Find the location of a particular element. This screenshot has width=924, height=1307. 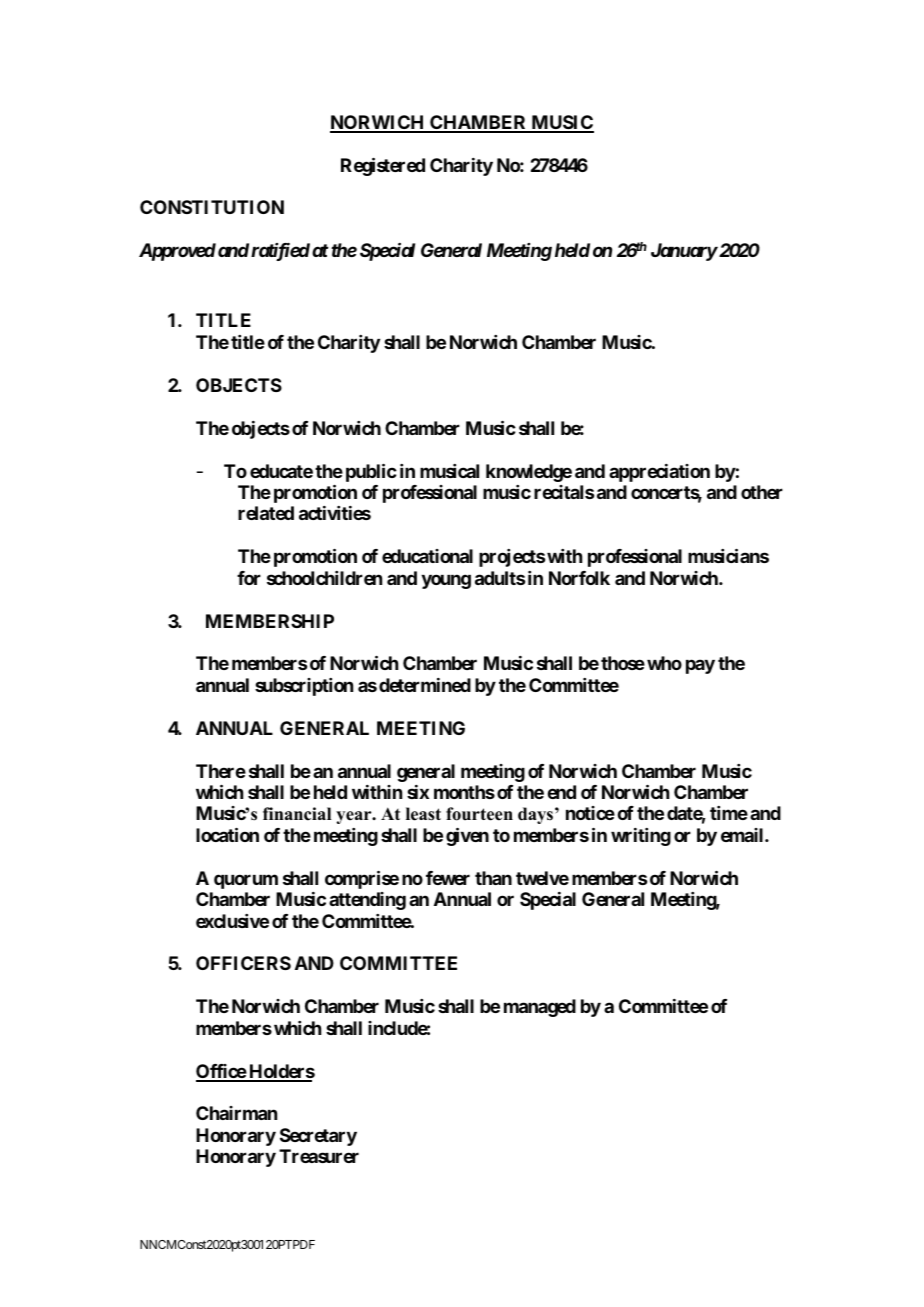

financial is located at coordinates (297, 814).
